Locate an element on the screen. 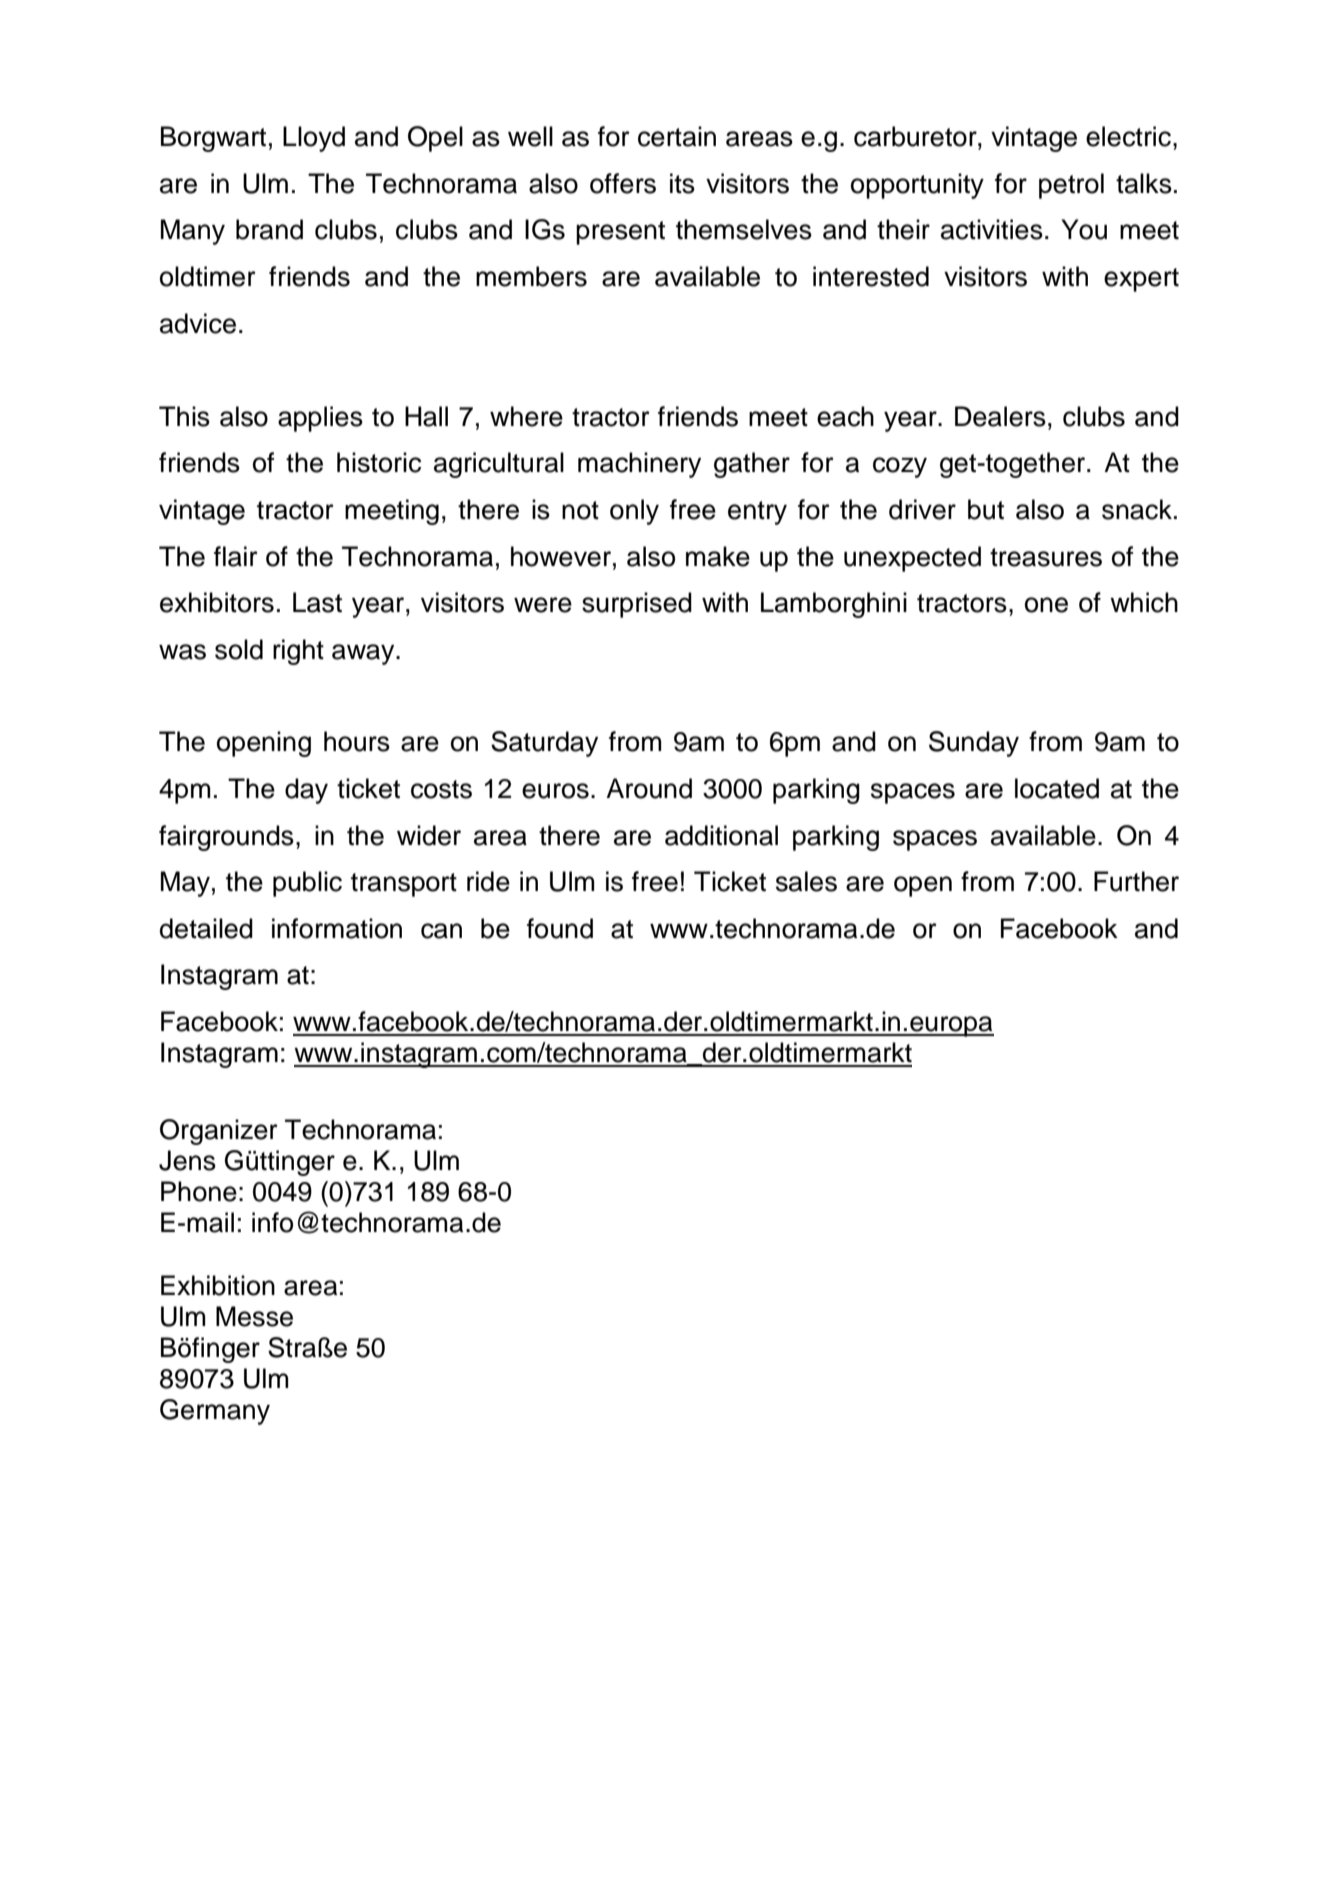 This screenshot has width=1338, height=1894. petrol is located at coordinates (1071, 186).
